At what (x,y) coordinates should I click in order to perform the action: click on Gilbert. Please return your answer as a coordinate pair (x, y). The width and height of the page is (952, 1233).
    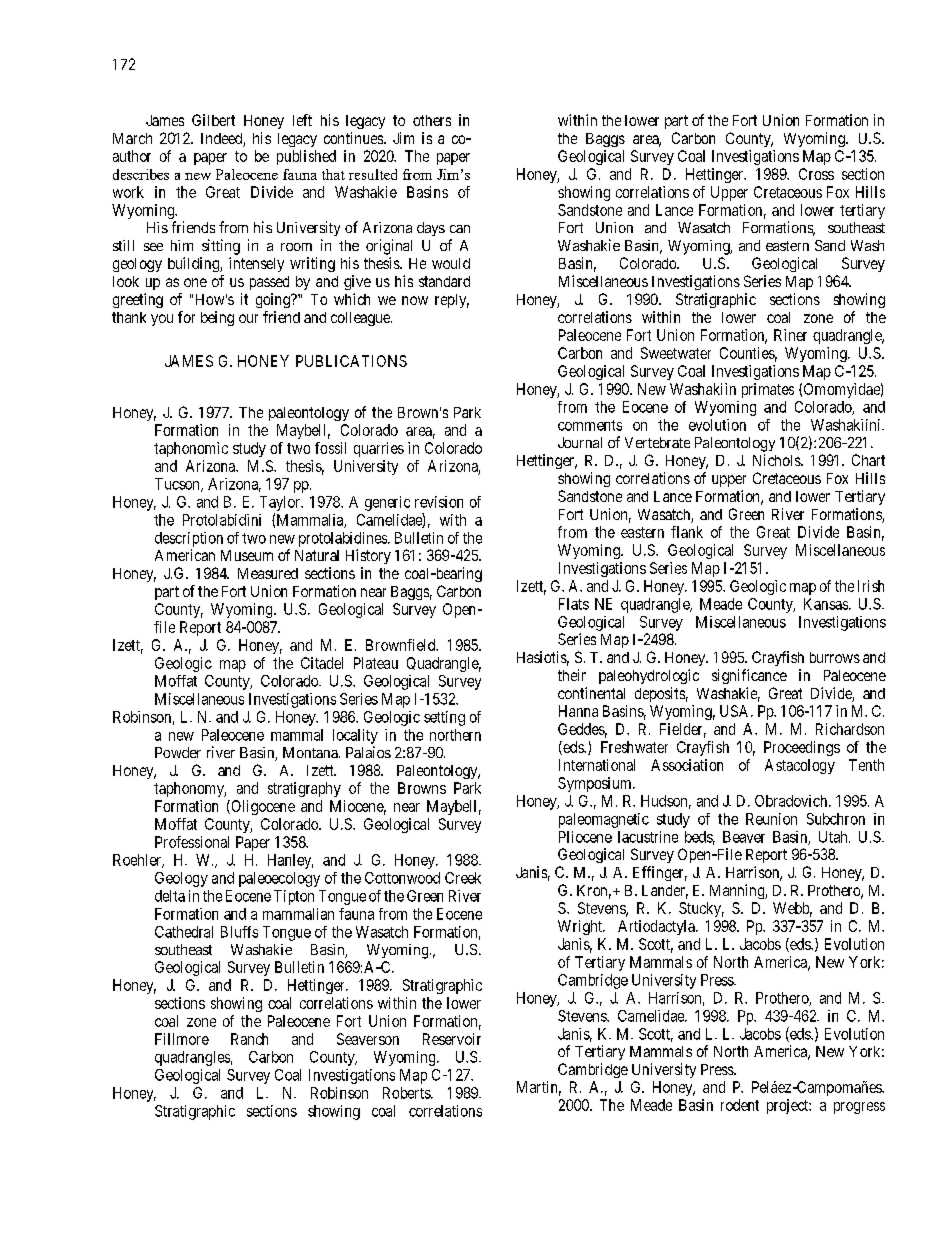
    Looking at the image, I should click on (213, 120).
